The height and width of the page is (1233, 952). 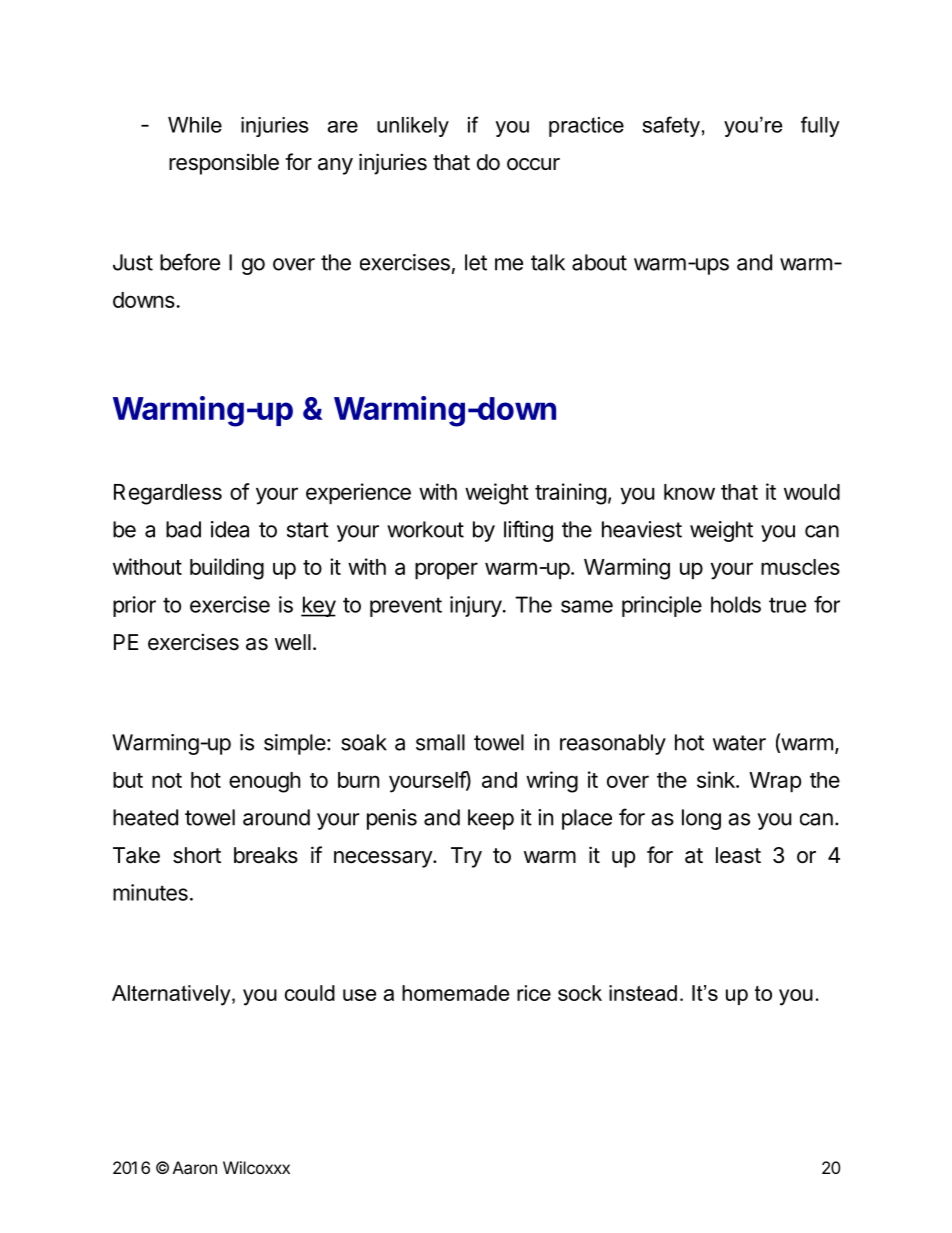 What do you see at coordinates (224, 164) in the page?
I see `responsible` at bounding box center [224, 164].
